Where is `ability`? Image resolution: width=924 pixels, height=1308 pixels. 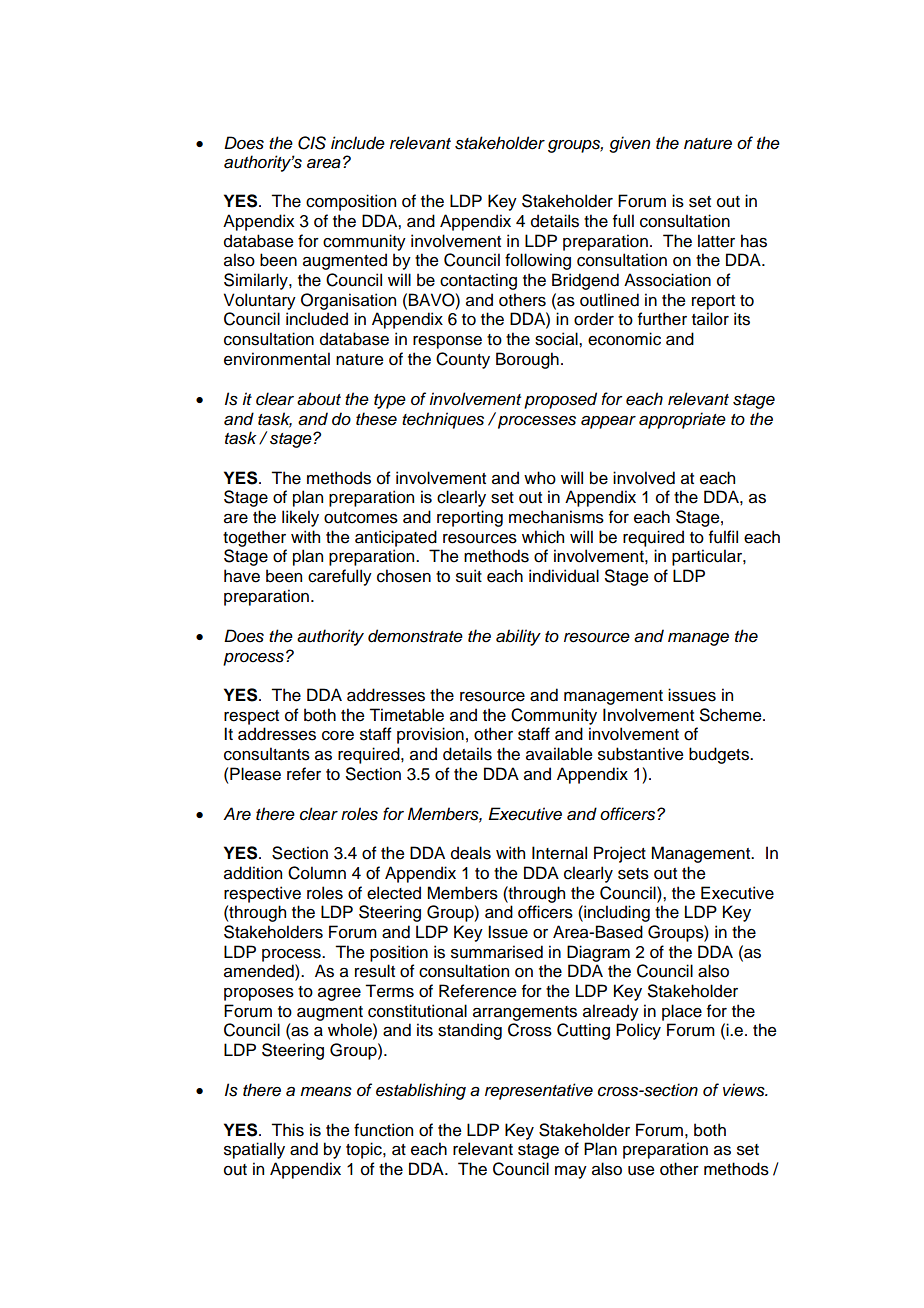
ability is located at coordinates (518, 637).
